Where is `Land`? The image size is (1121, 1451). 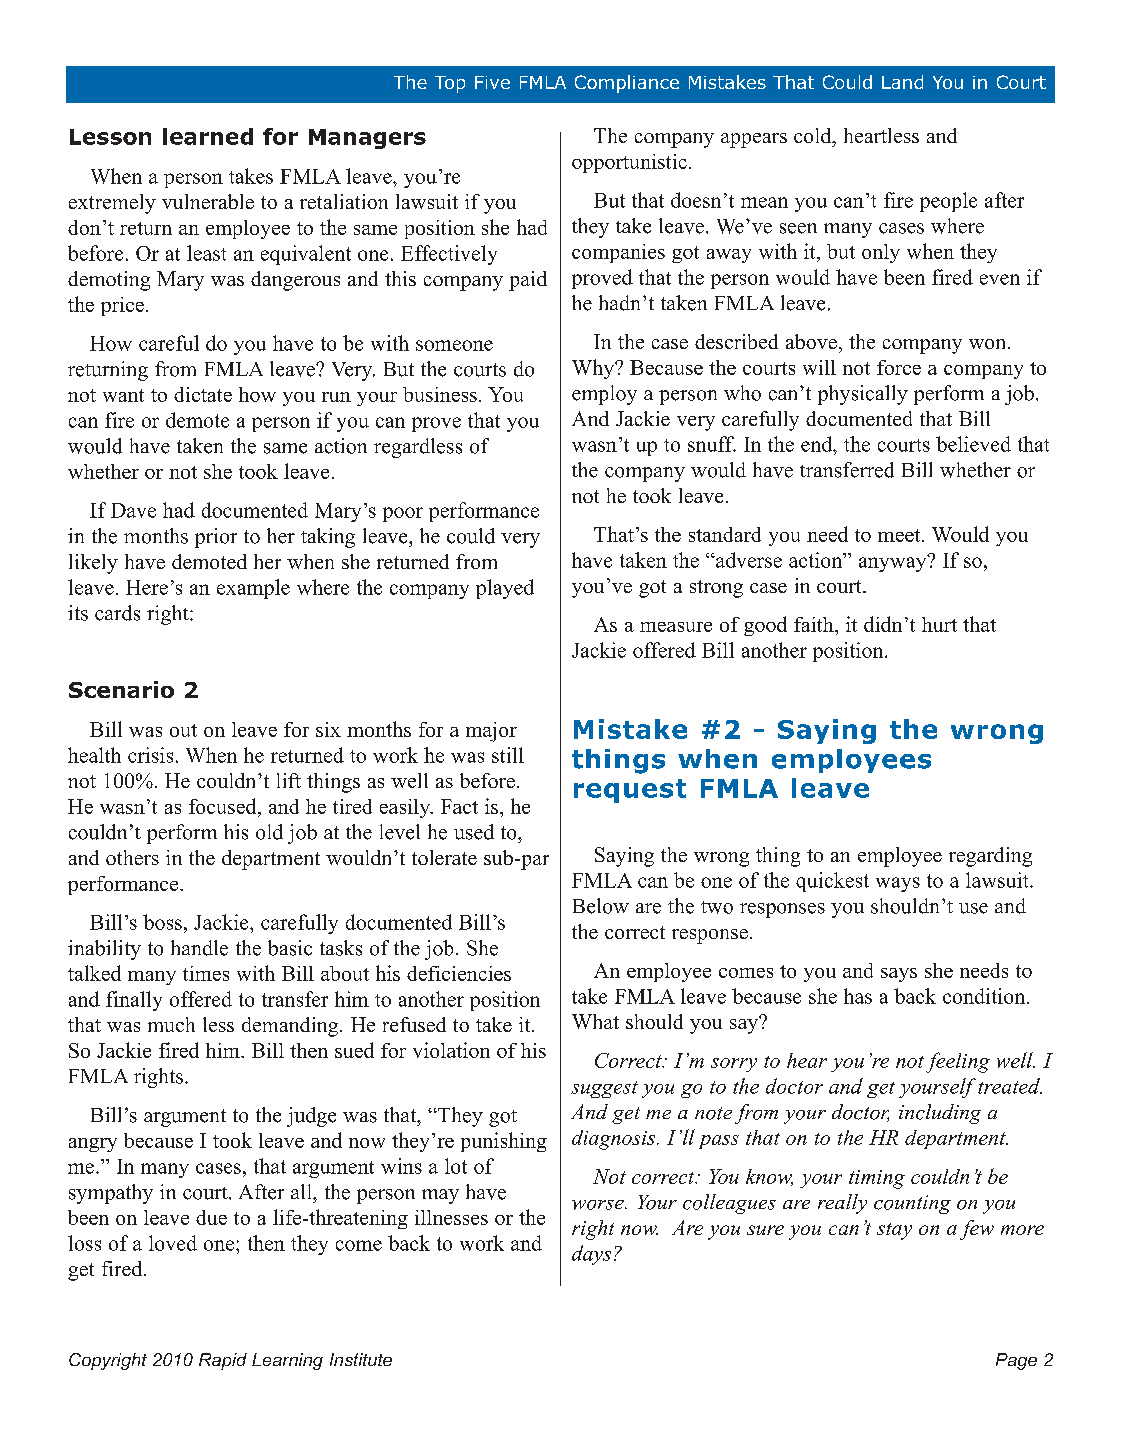
Land is located at coordinates (902, 82).
